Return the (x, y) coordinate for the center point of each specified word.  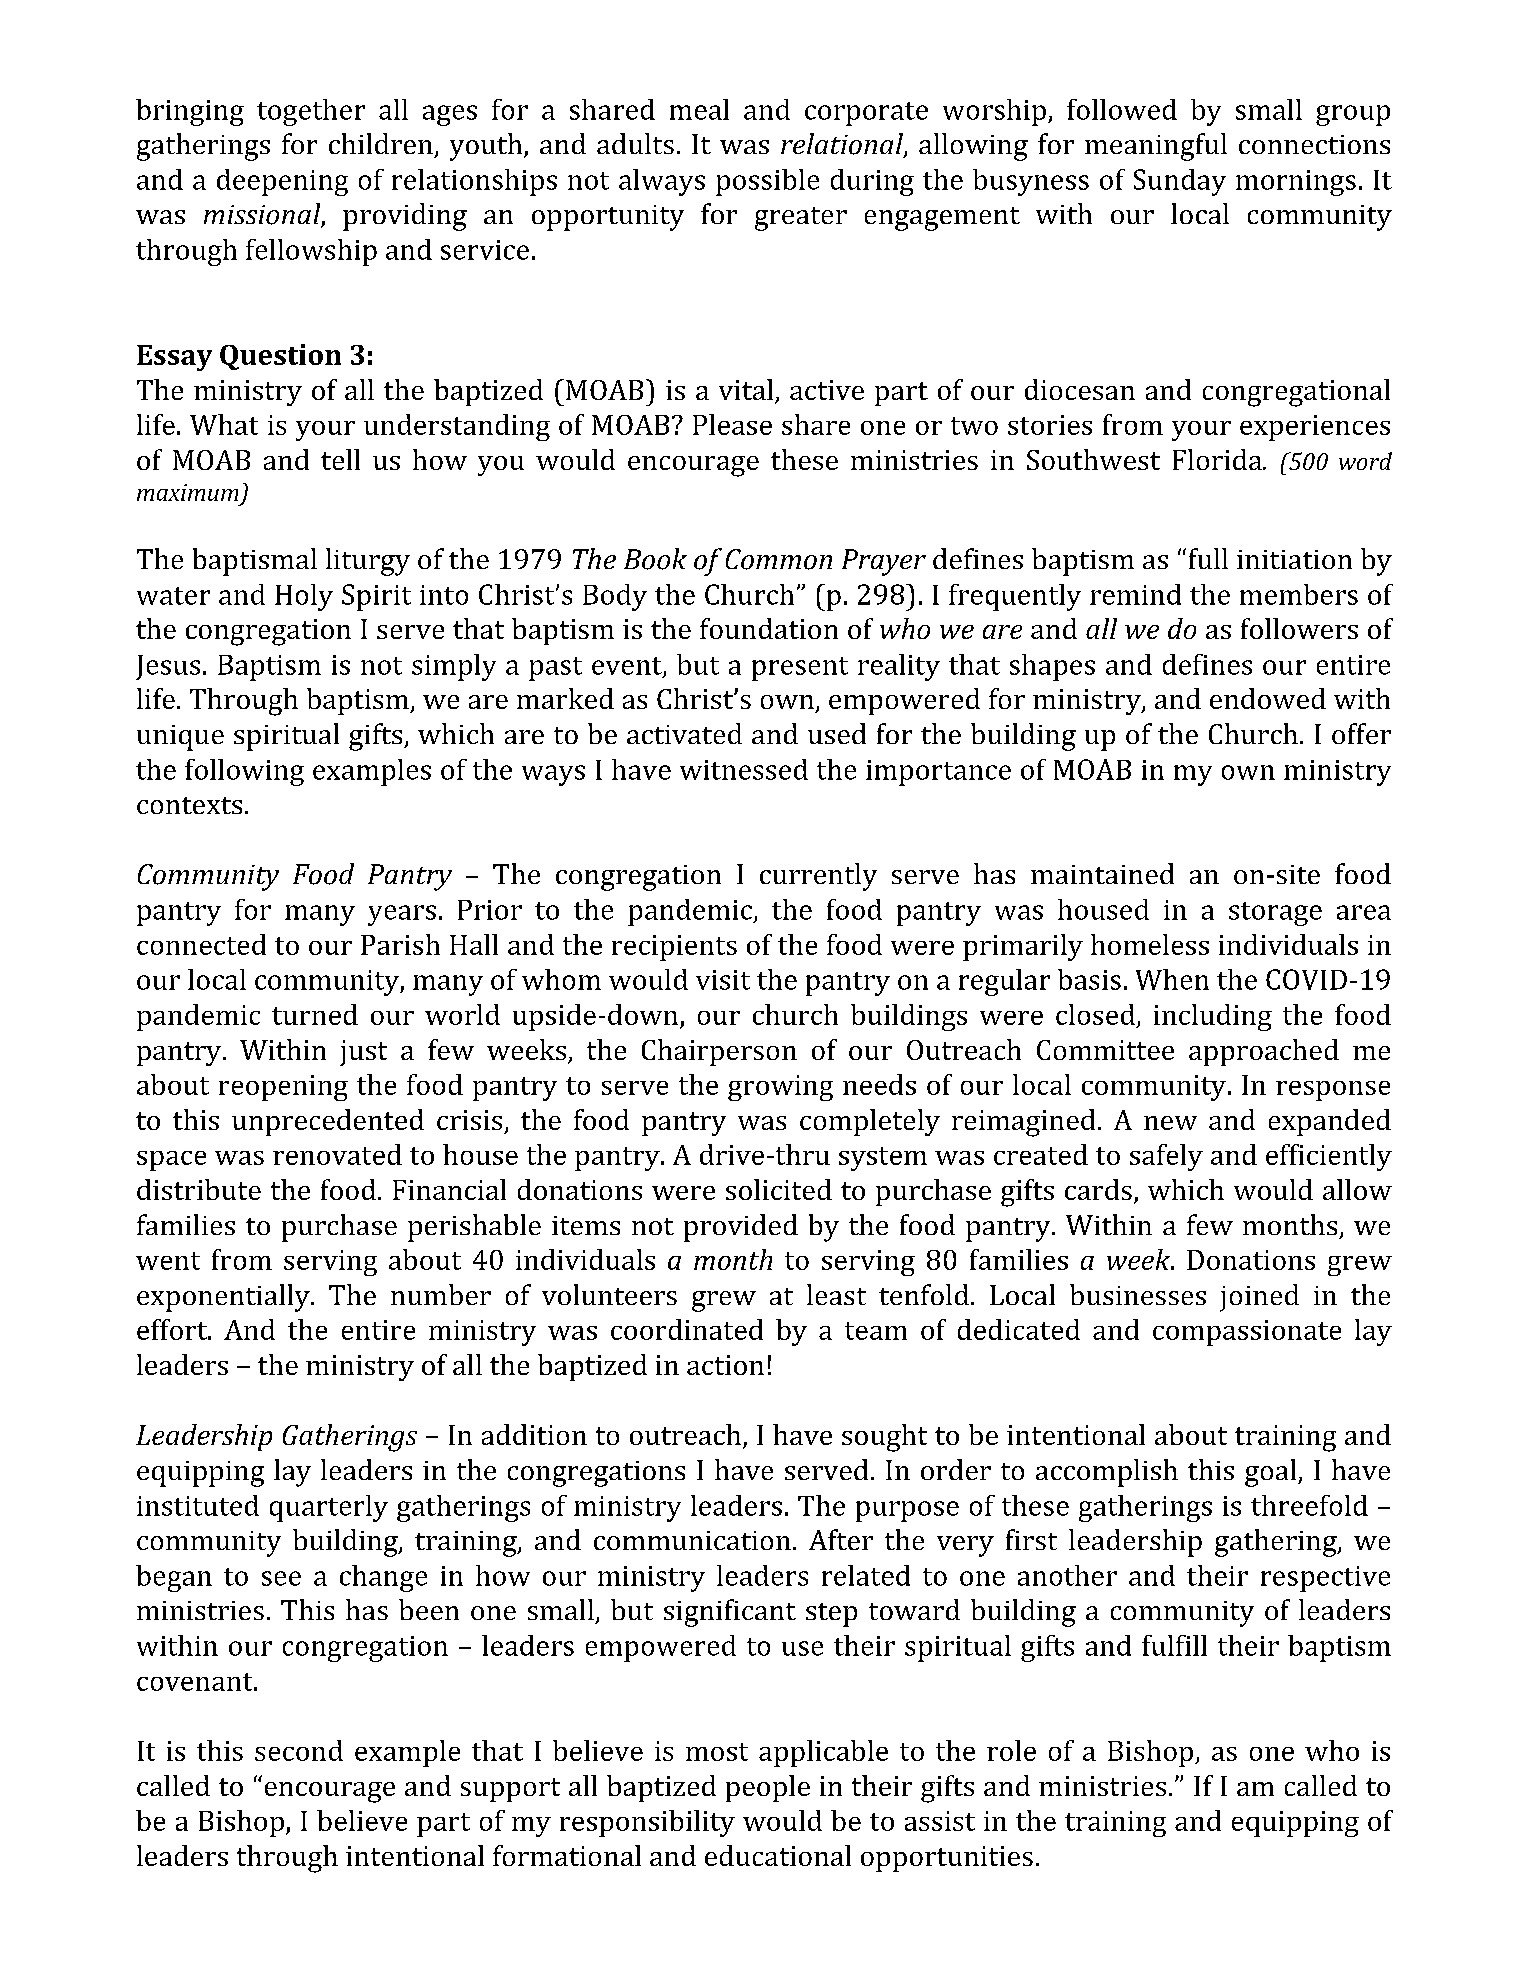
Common (779, 559)
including (1213, 1017)
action (725, 1365)
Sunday (1180, 182)
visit (723, 980)
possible (767, 182)
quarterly (329, 1508)
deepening (282, 182)
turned (315, 1014)
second (299, 1750)
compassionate (1247, 1333)
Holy (304, 597)
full (1208, 558)
